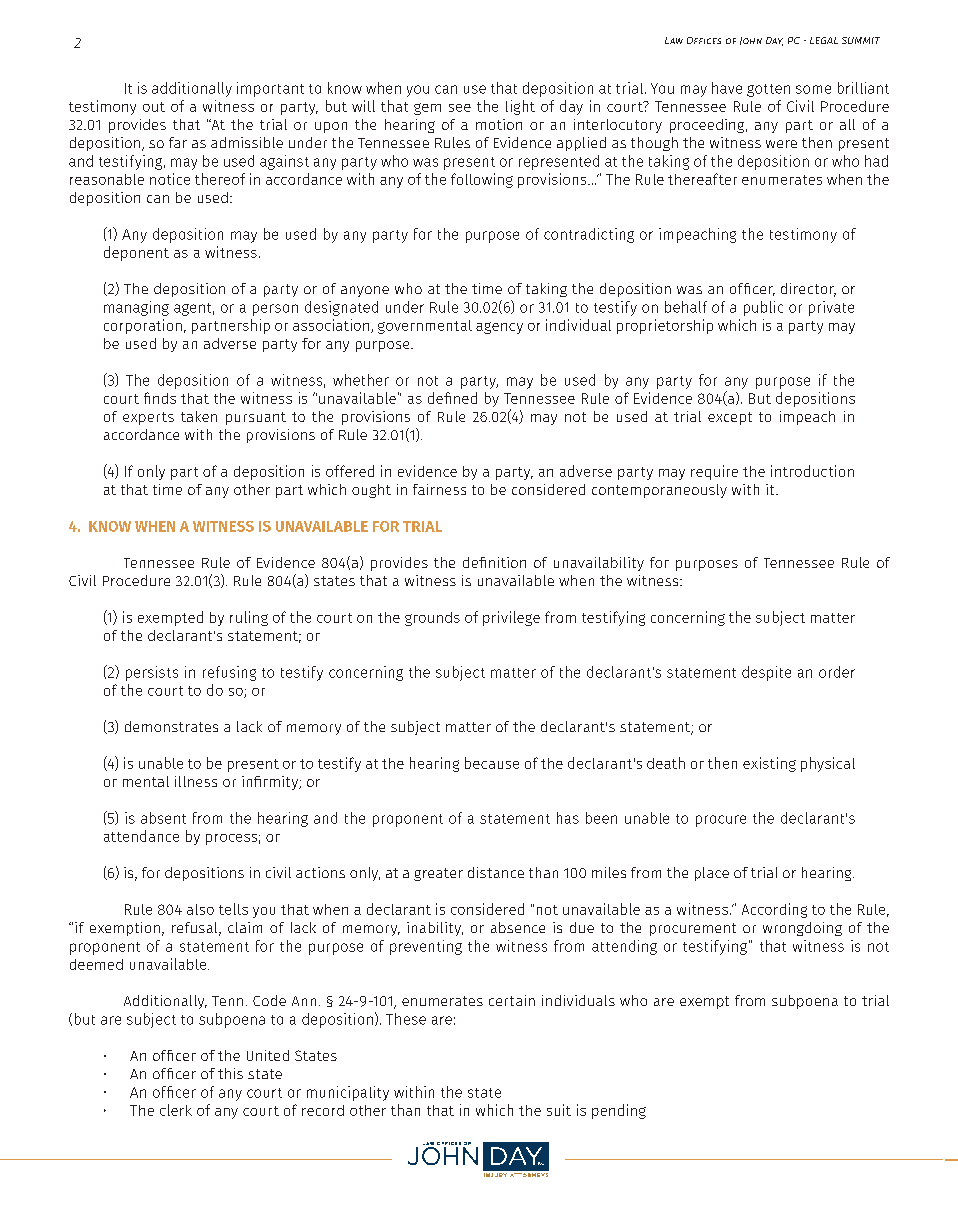 The height and width of the screenshot is (1232, 958). What do you see at coordinates (520, 107) in the screenshot?
I see `light` at bounding box center [520, 107].
